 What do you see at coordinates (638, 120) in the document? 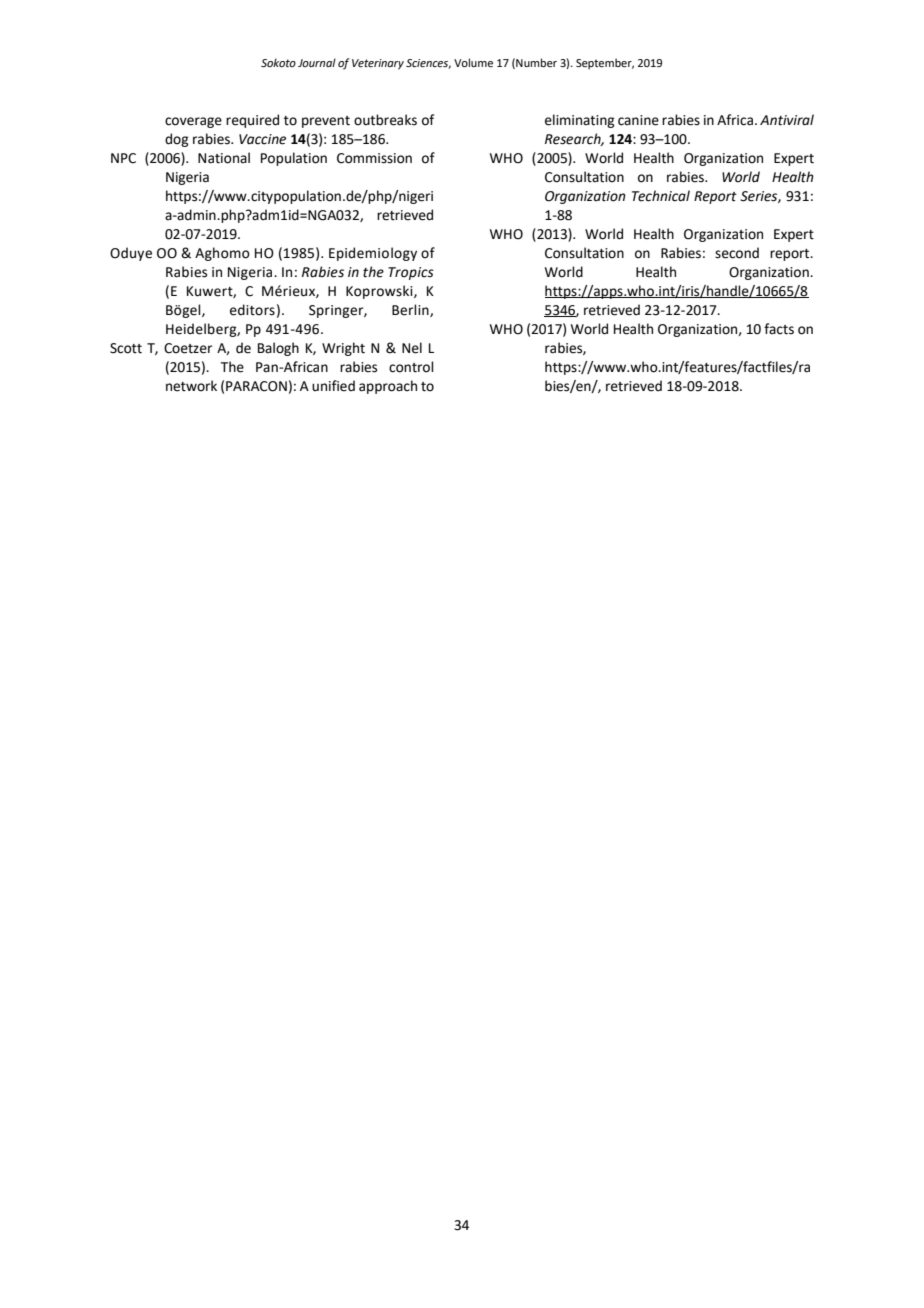
I see `canine` at bounding box center [638, 120].
